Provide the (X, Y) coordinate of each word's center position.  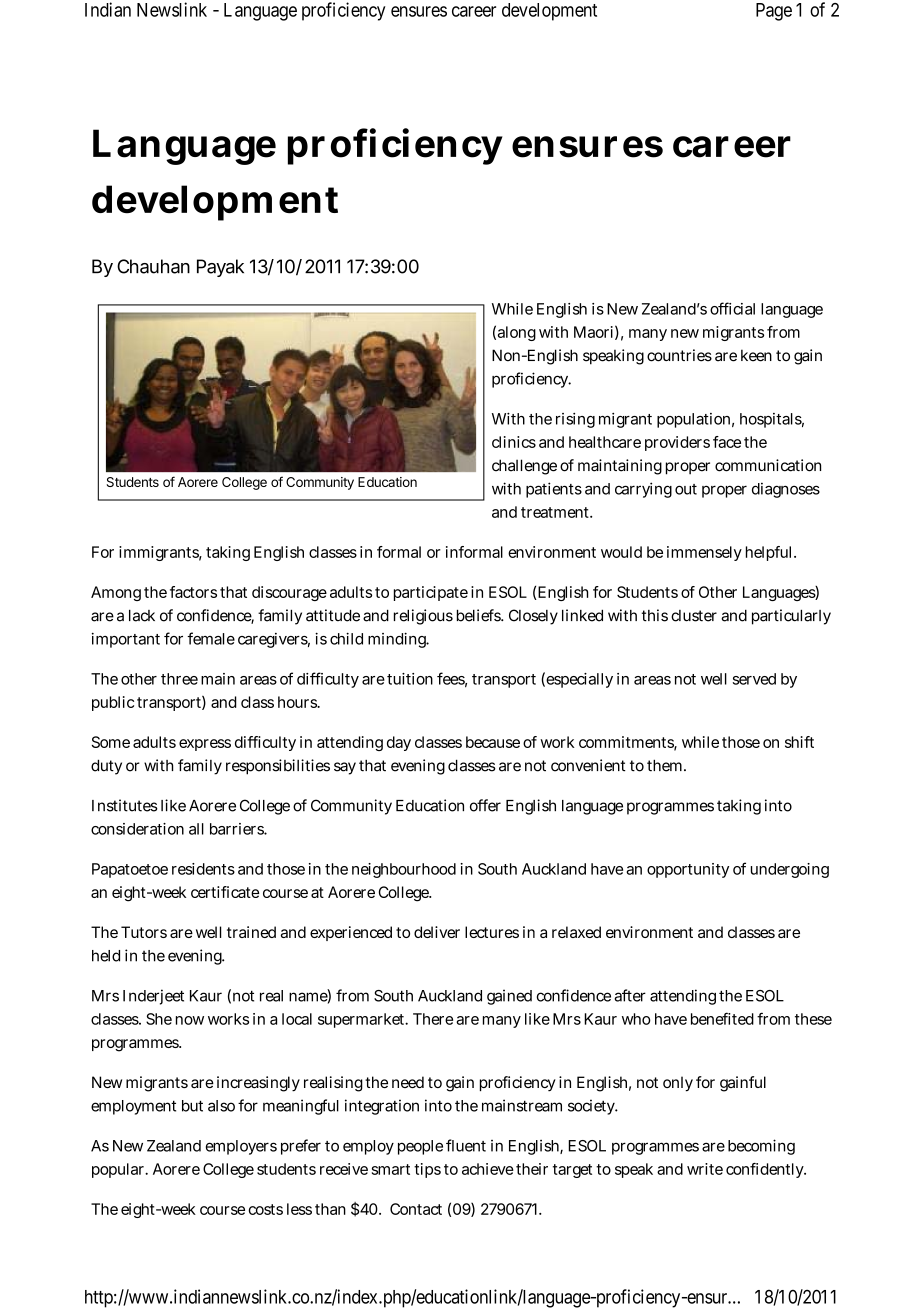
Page (774, 12)
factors (193, 592)
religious (423, 617)
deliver (437, 932)
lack (142, 615)
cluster (694, 616)
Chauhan (153, 266)
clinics (514, 442)
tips (427, 1170)
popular (119, 1170)
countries (679, 355)
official (732, 308)
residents (203, 869)
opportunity (688, 870)
